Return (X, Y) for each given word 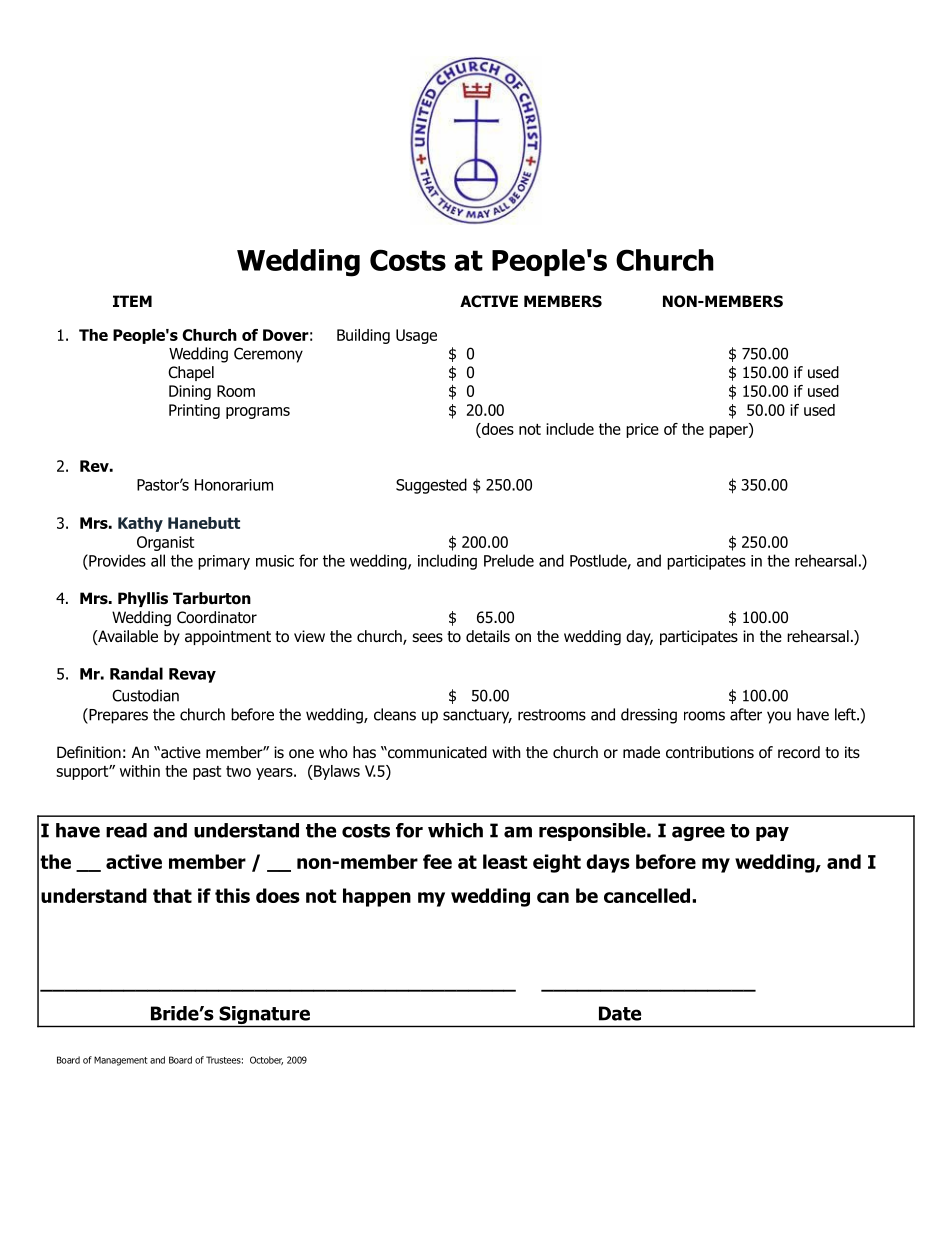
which (455, 830)
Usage (416, 336)
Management (121, 1061)
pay (772, 833)
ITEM (132, 301)
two (238, 771)
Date (620, 1013)
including (447, 562)
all (158, 560)
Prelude (509, 560)
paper (729, 432)
